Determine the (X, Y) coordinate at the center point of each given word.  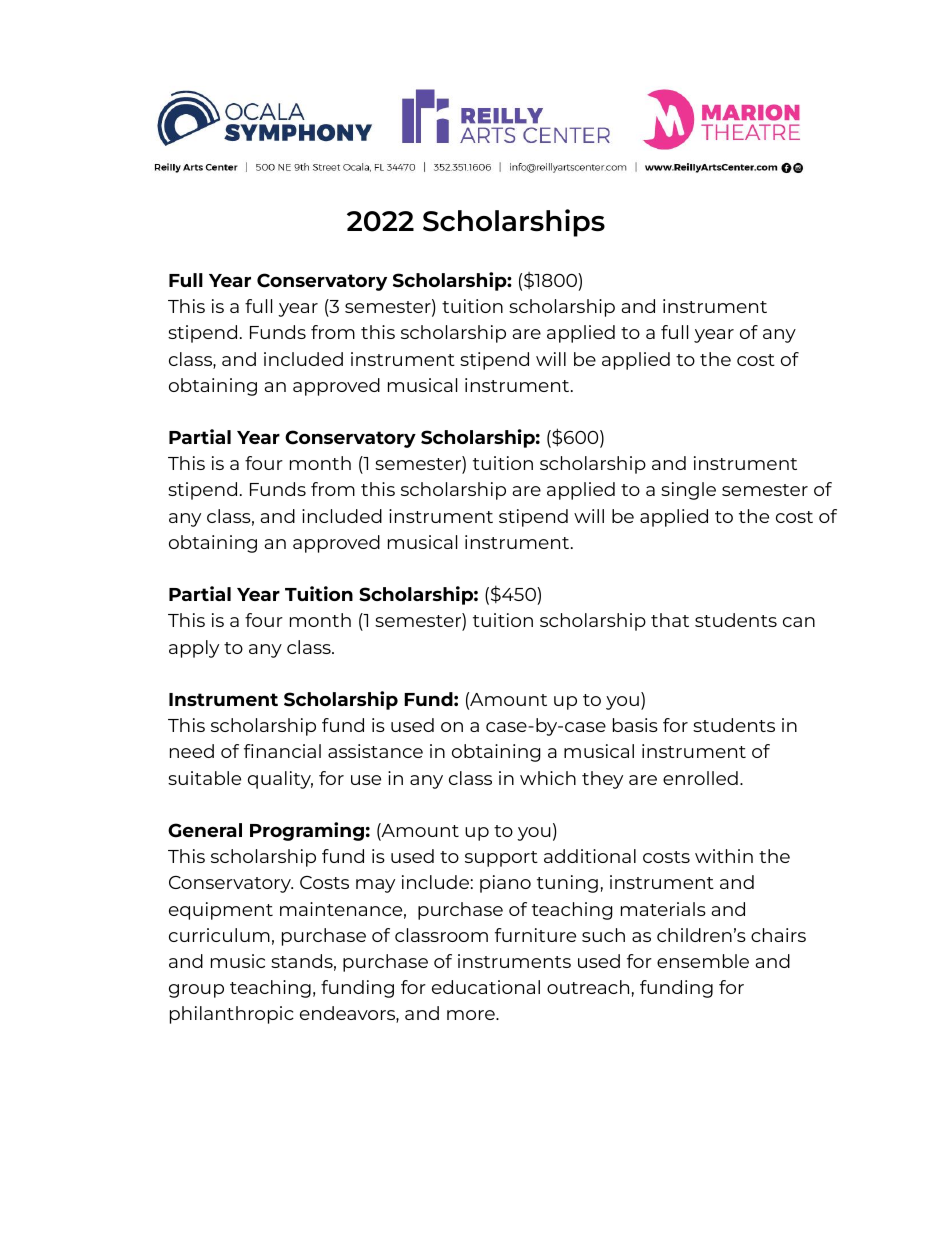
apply (194, 649)
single (688, 491)
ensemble (703, 961)
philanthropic (232, 1015)
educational (486, 987)
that (670, 620)
